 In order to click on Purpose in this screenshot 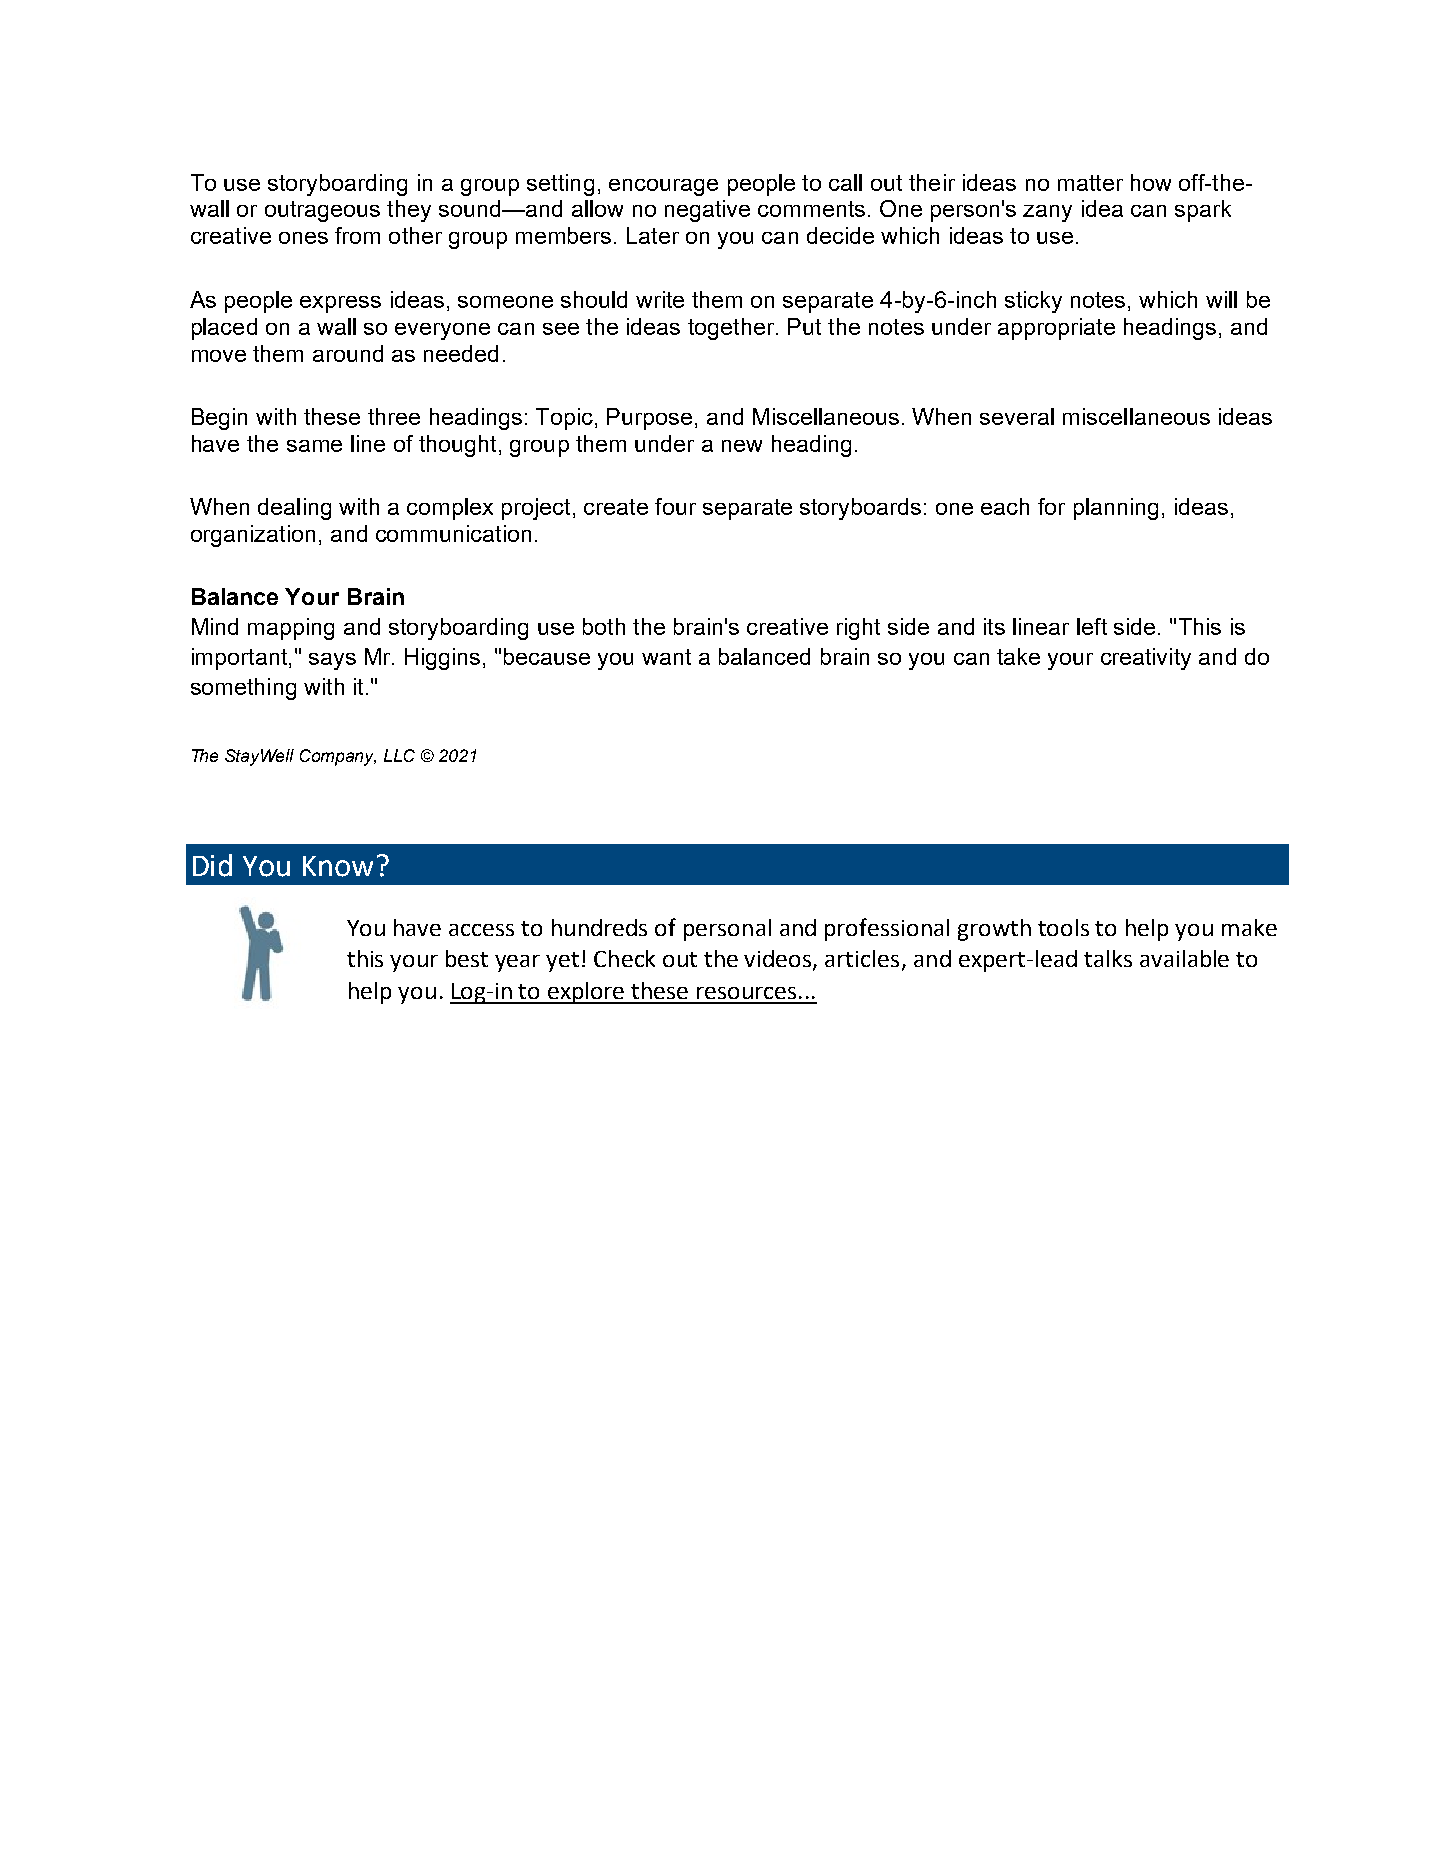, I will do `click(649, 419)`.
